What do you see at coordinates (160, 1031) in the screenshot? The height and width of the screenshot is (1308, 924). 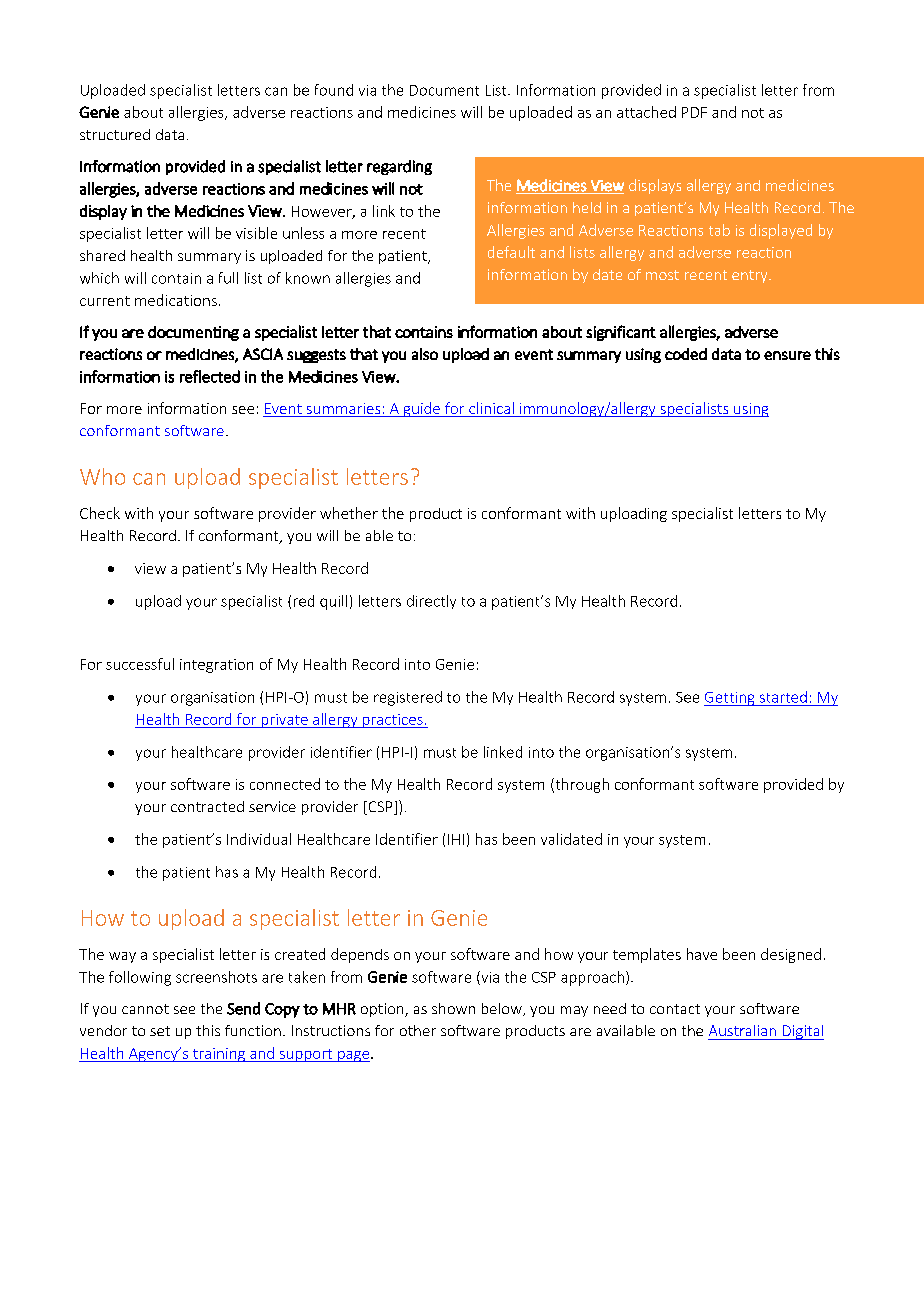 I see `set` at bounding box center [160, 1031].
